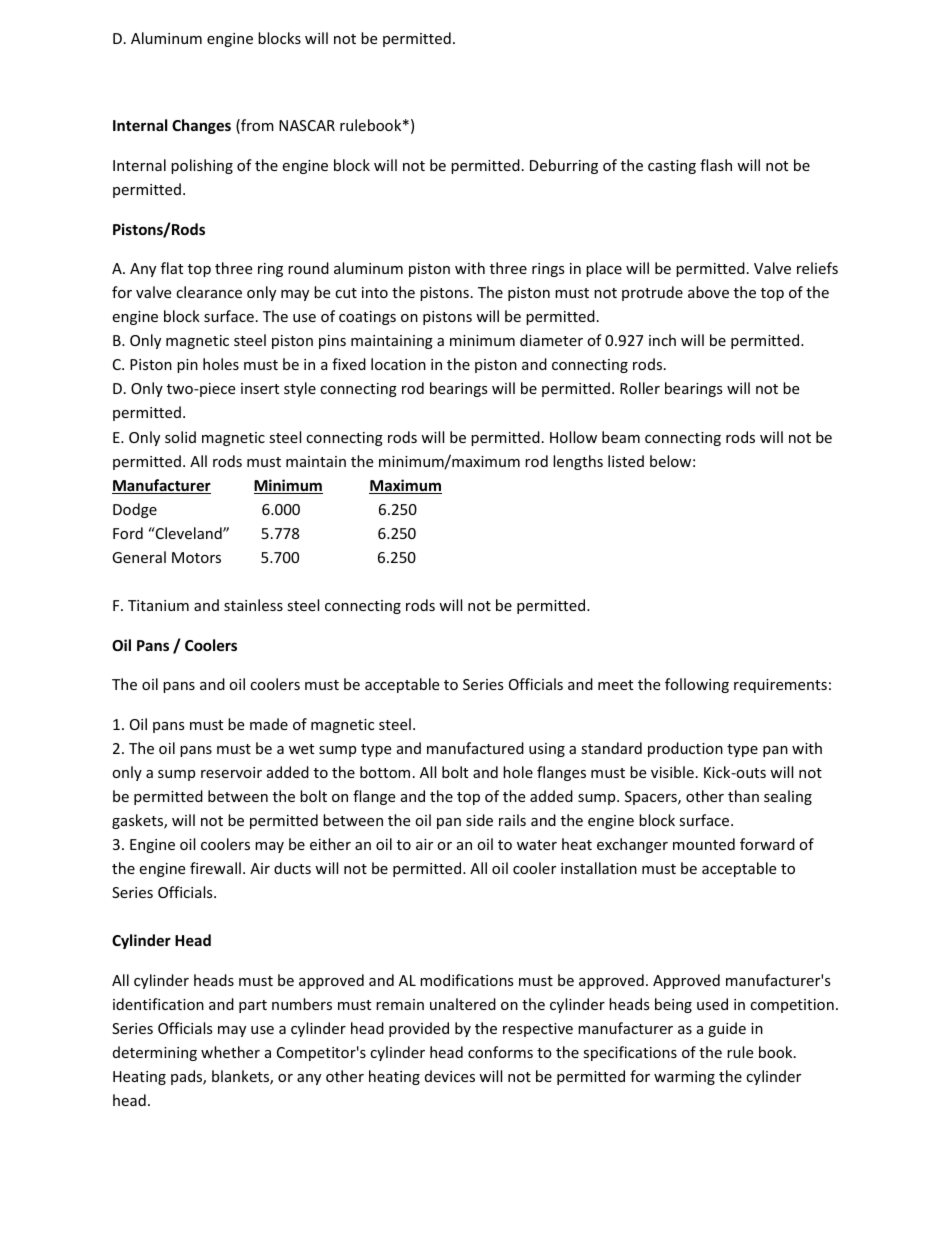 This document has width=952, height=1233. What do you see at coordinates (697, 685) in the document?
I see `following` at bounding box center [697, 685].
